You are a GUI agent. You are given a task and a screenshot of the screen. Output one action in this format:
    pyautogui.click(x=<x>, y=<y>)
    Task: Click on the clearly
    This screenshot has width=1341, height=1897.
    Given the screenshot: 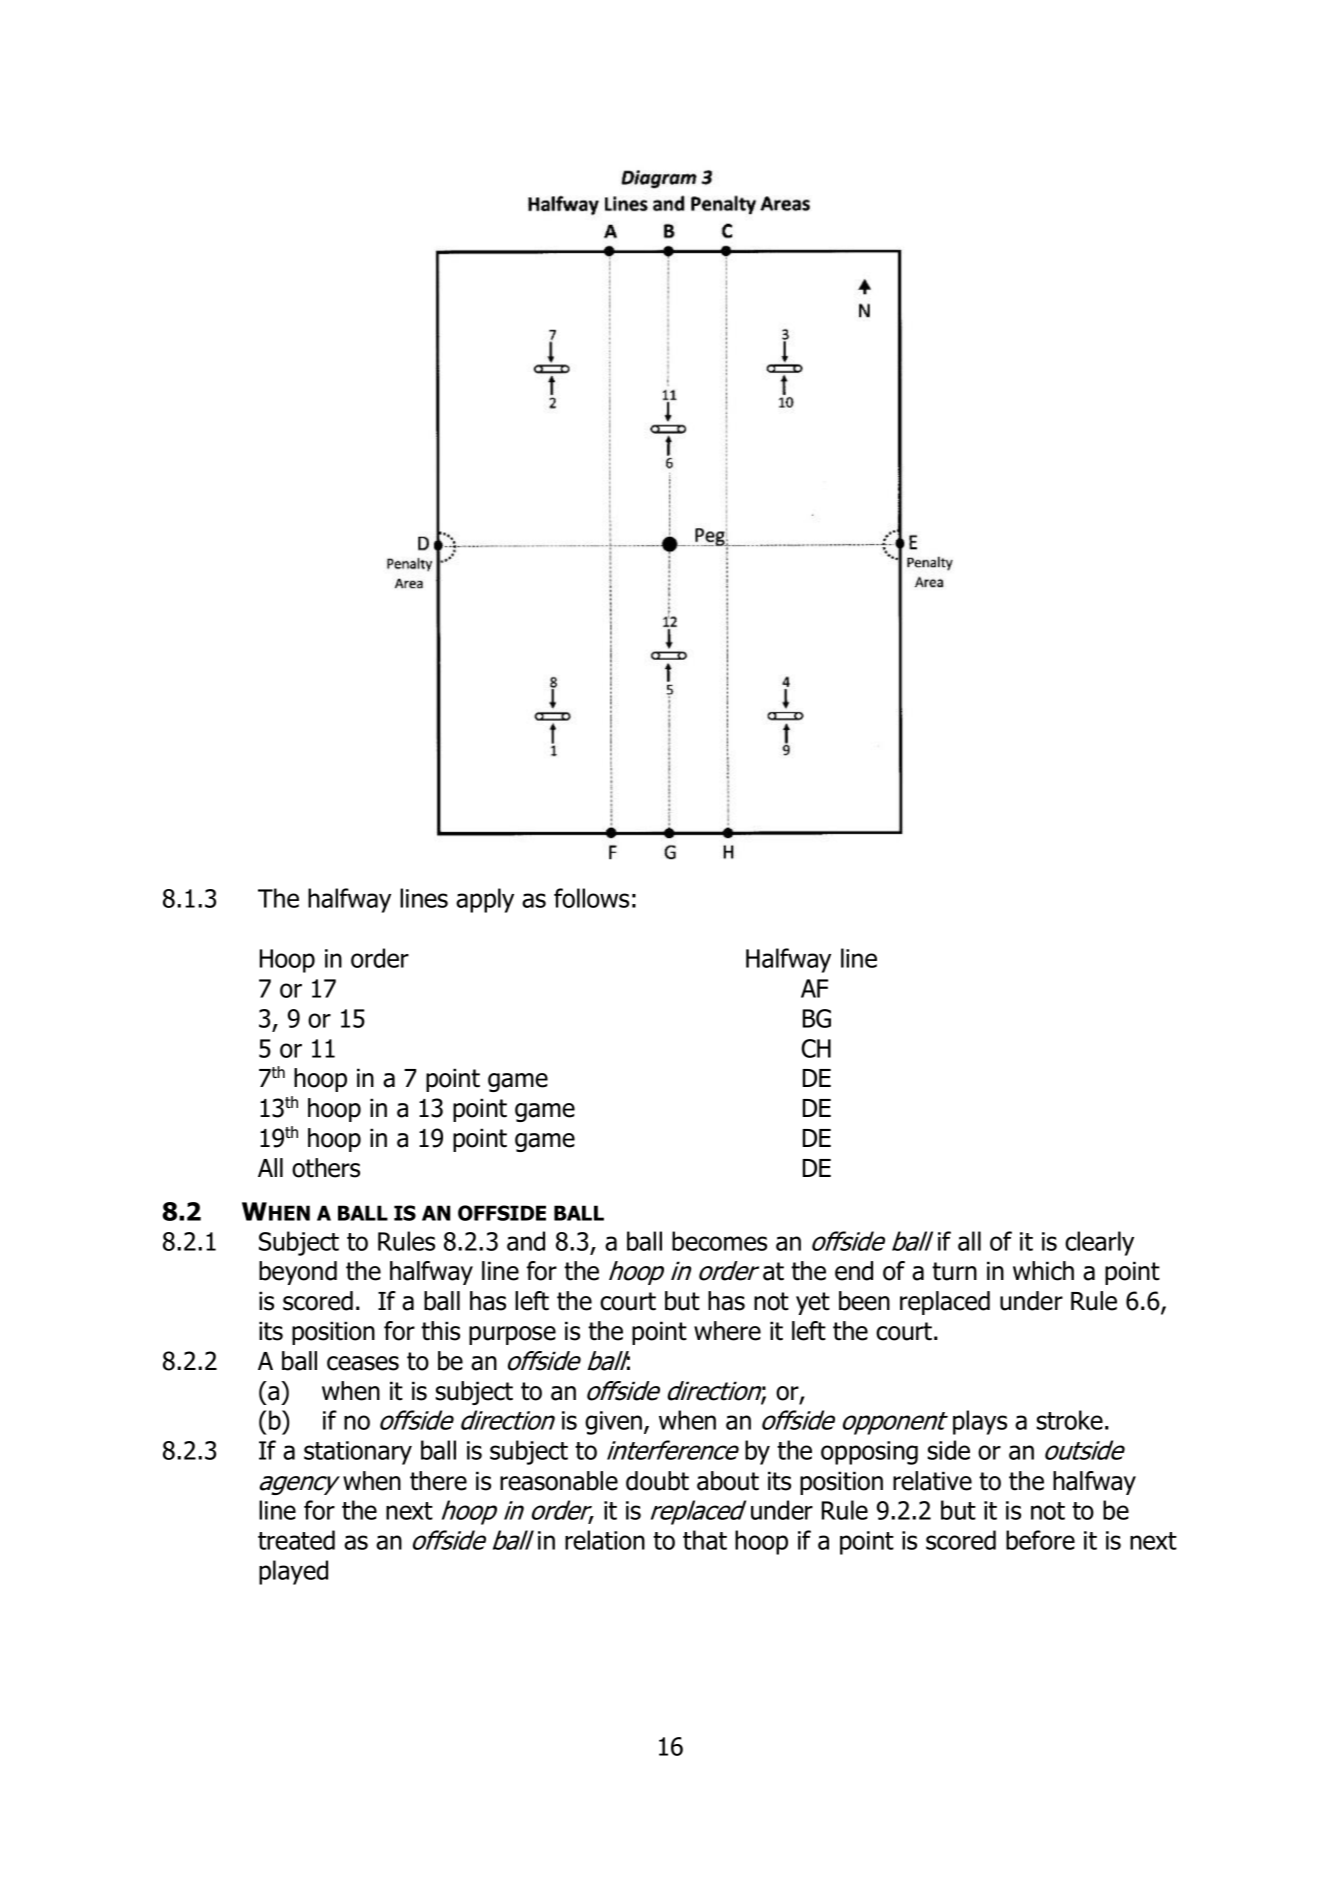 What is the action you would take?
    pyautogui.click(x=1099, y=1243)
